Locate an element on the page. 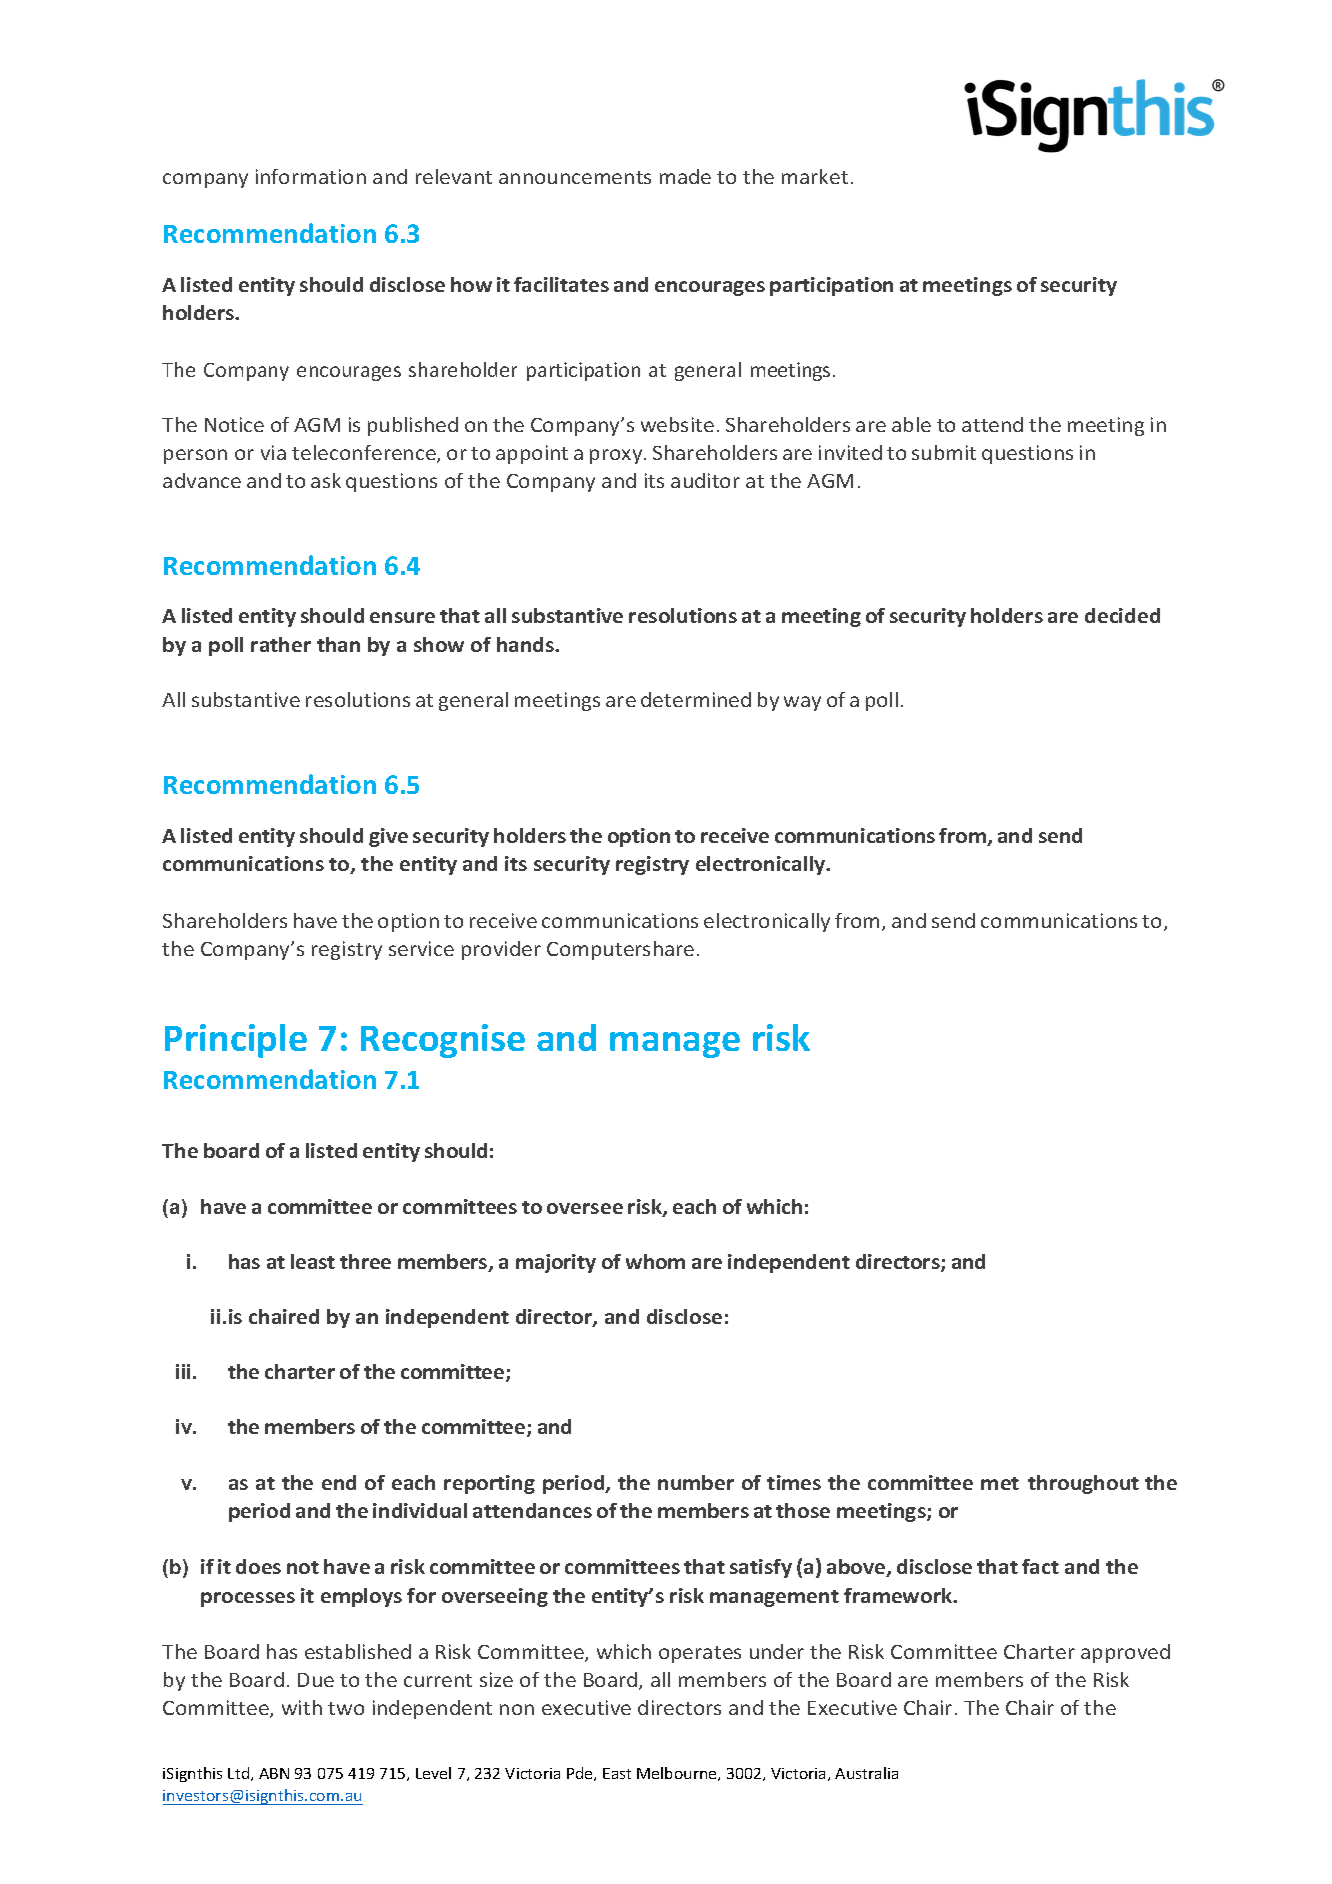  information is located at coordinates (311, 176).
